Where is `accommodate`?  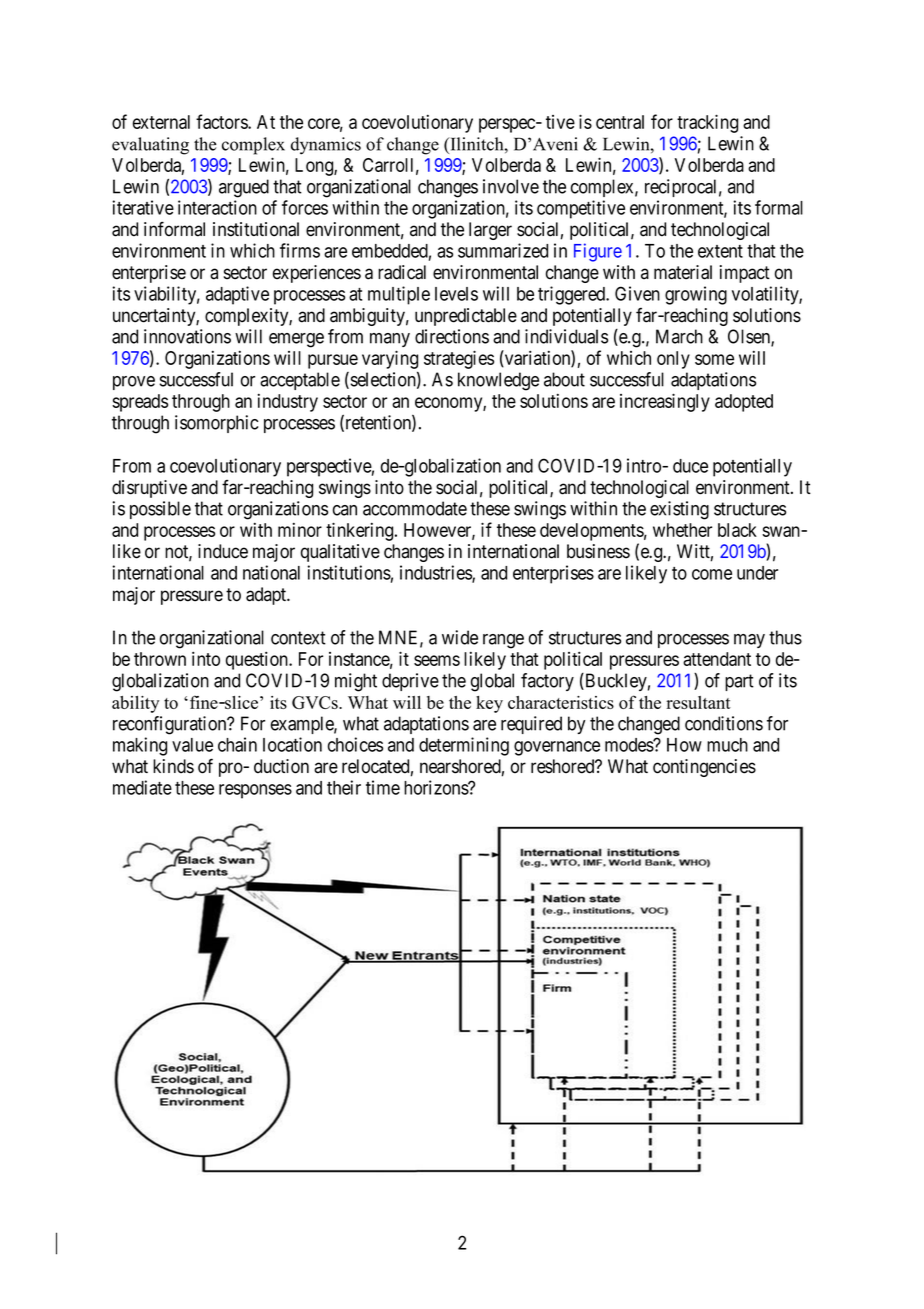 accommodate is located at coordinates (415, 508).
